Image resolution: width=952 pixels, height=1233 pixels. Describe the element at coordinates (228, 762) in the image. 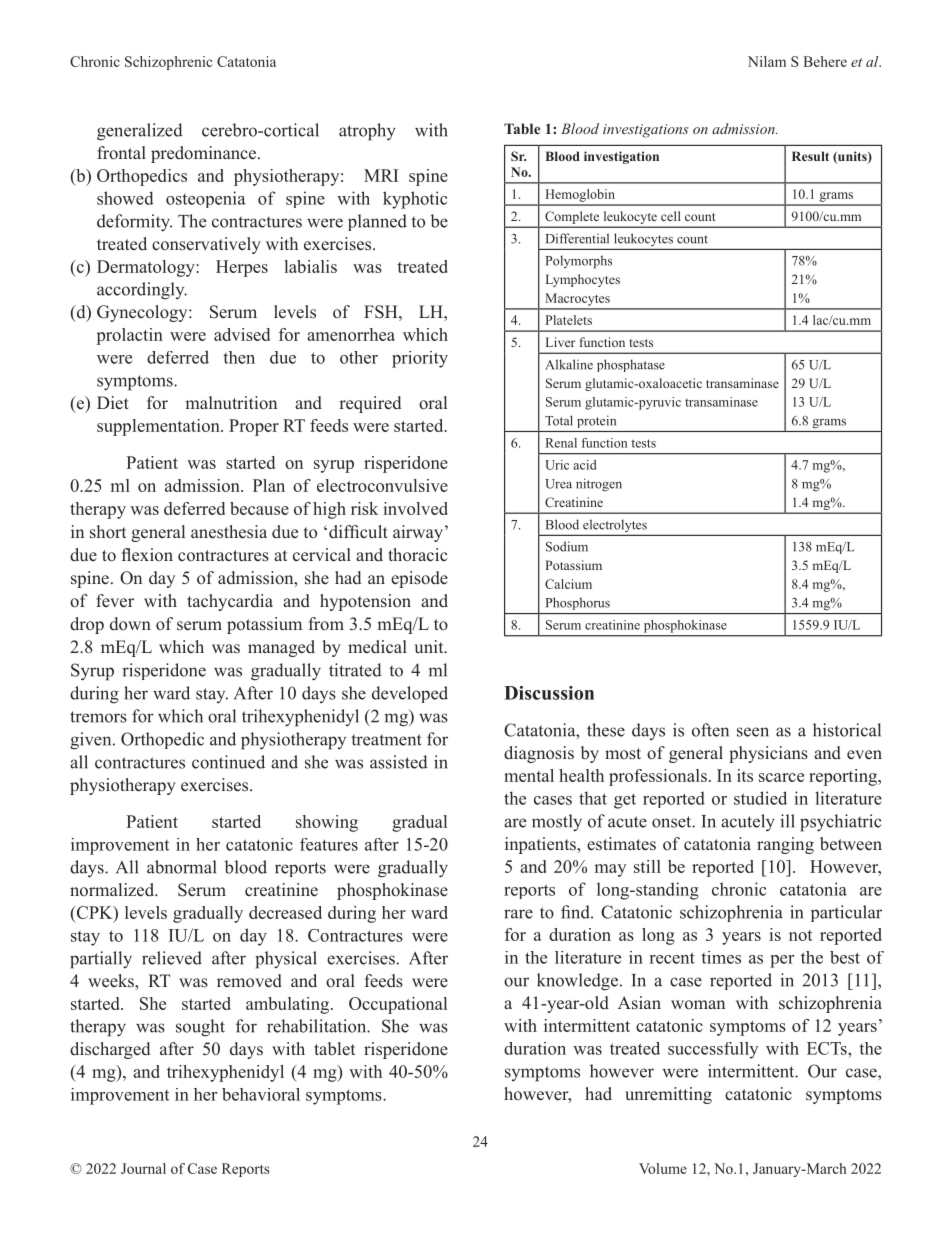

I see `continued` at that location.
